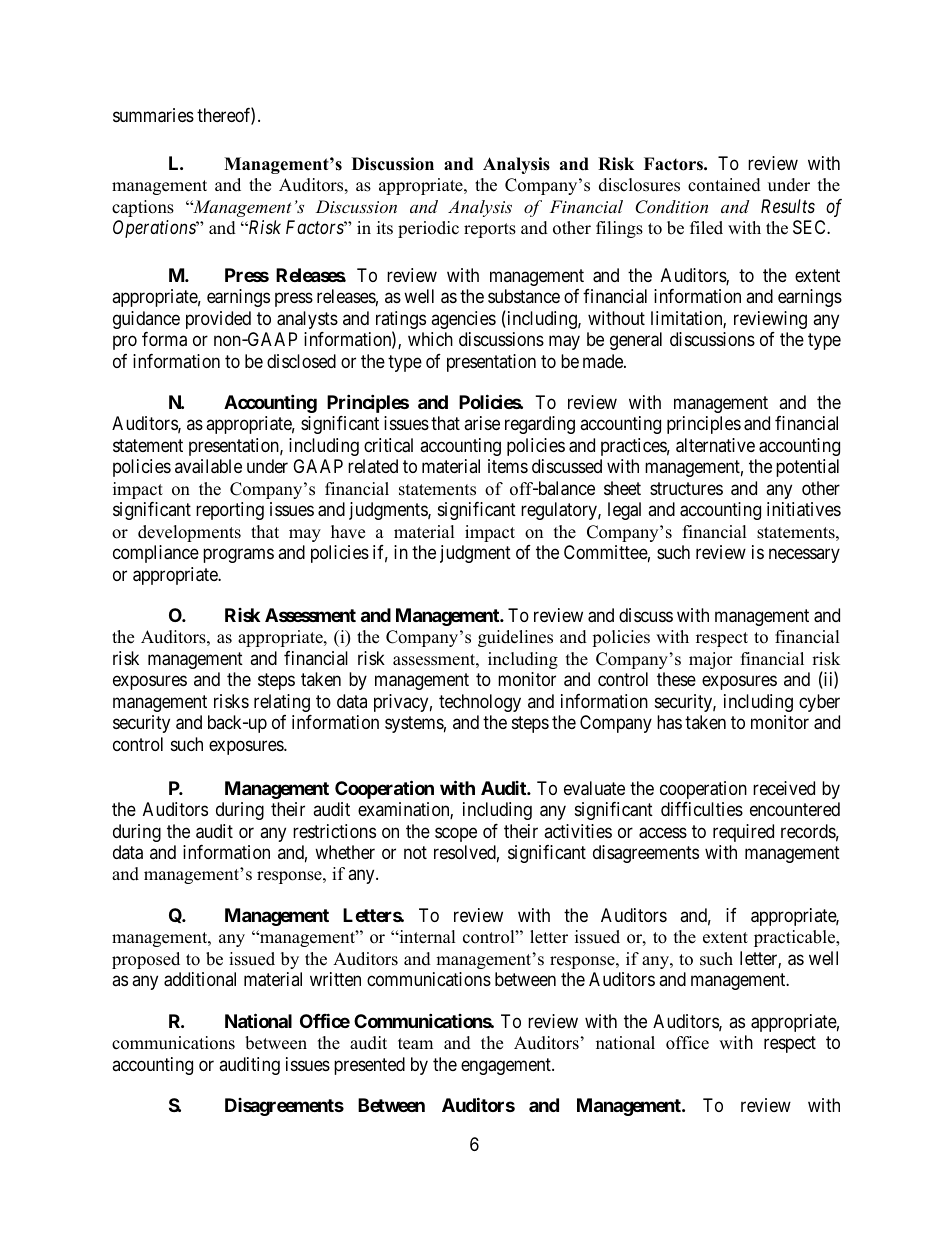 The image size is (952, 1233). Describe the element at coordinates (490, 230) in the screenshot. I see `reports` at that location.
